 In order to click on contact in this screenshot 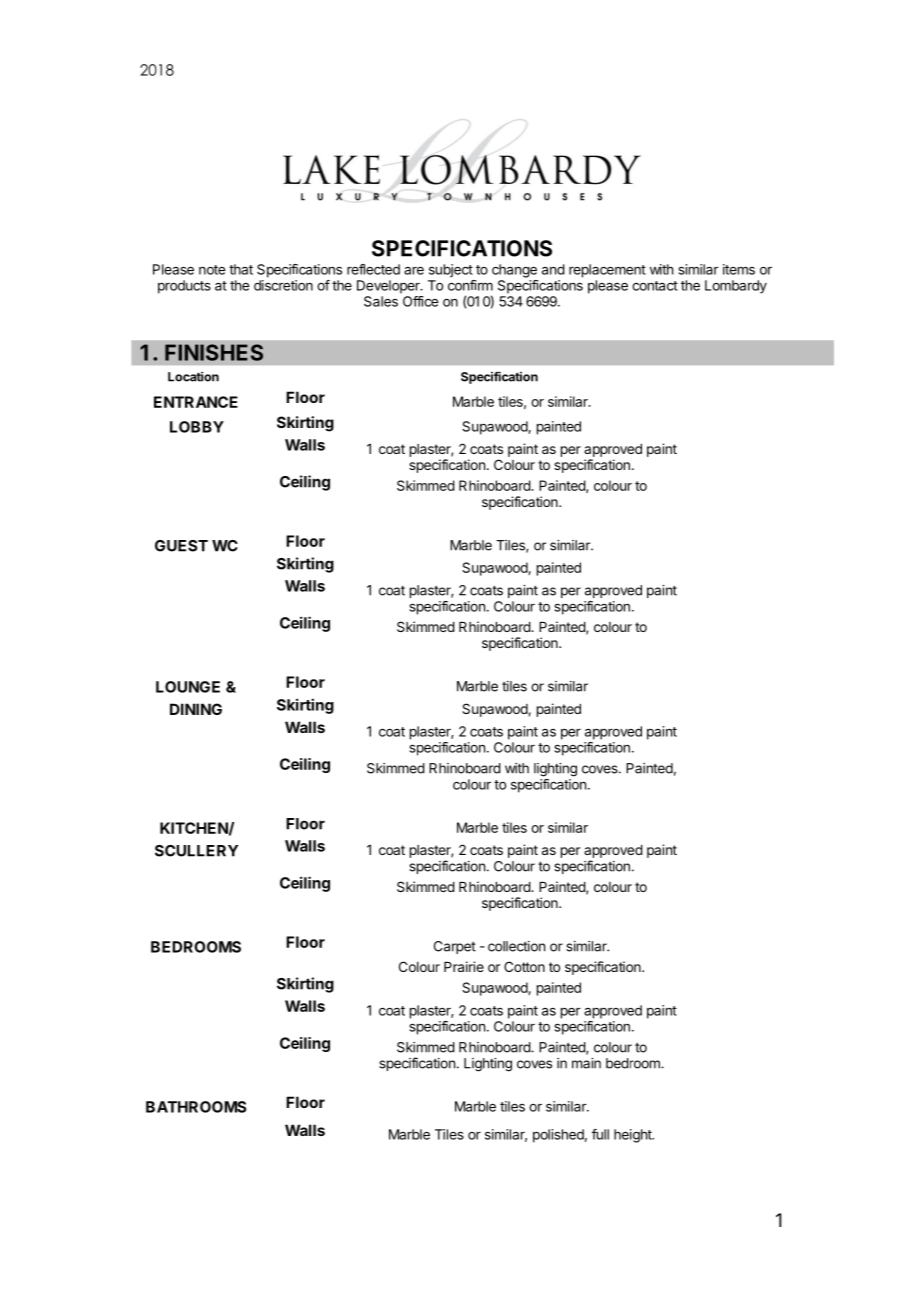, I will do `click(655, 286)`.
